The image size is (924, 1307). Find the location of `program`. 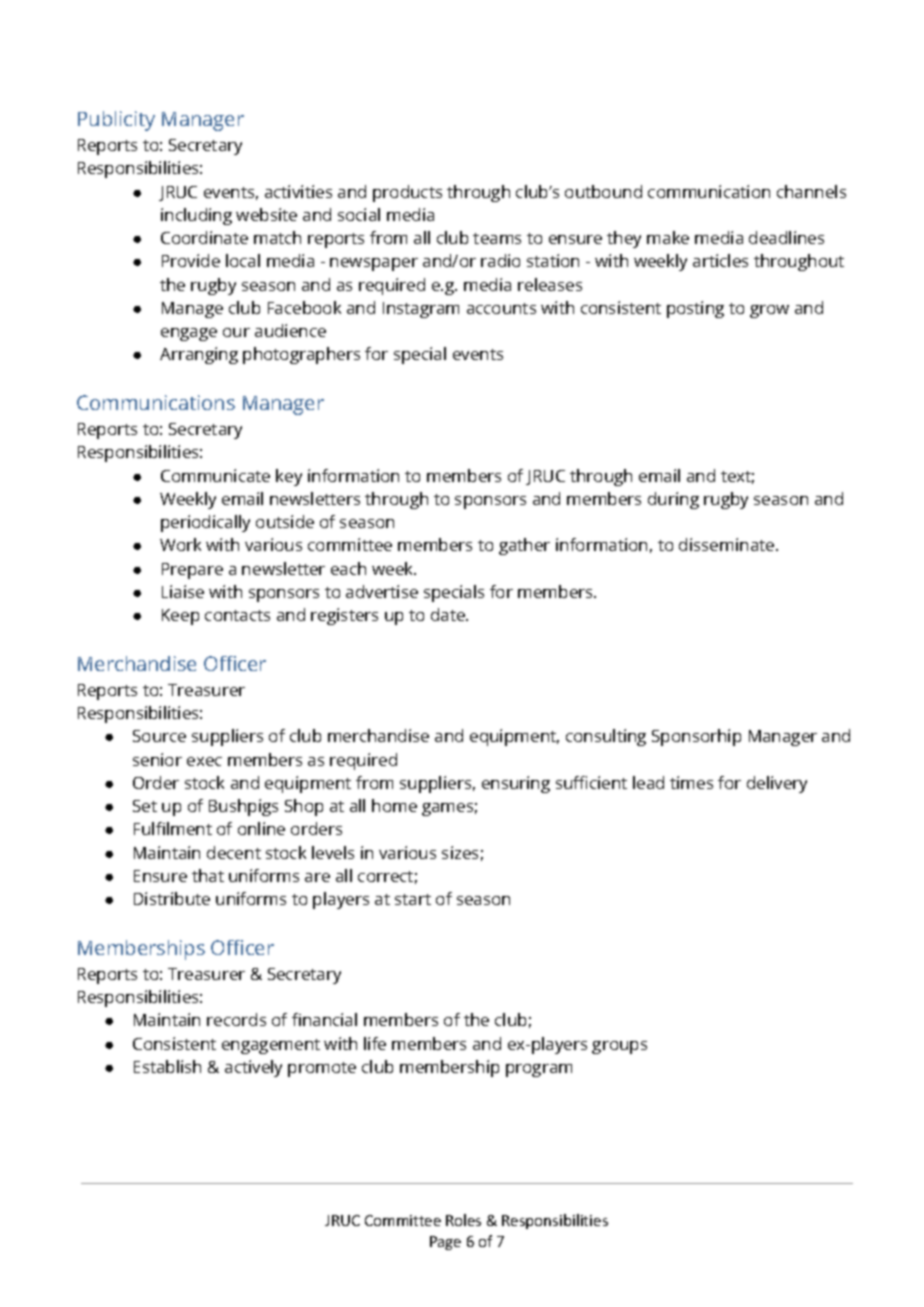

program is located at coordinates (539, 1070).
